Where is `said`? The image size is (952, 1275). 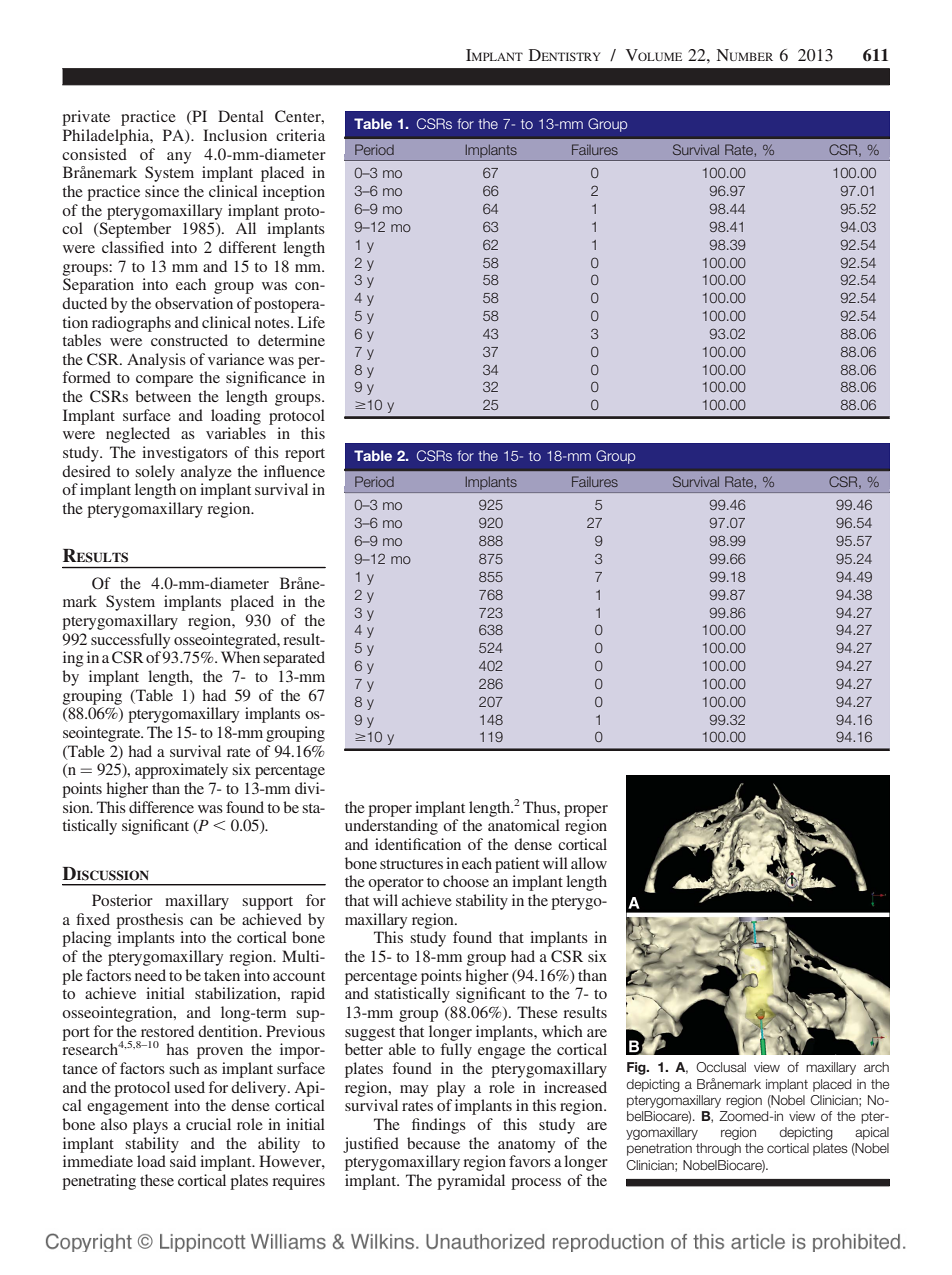 said is located at coordinates (183, 1161).
